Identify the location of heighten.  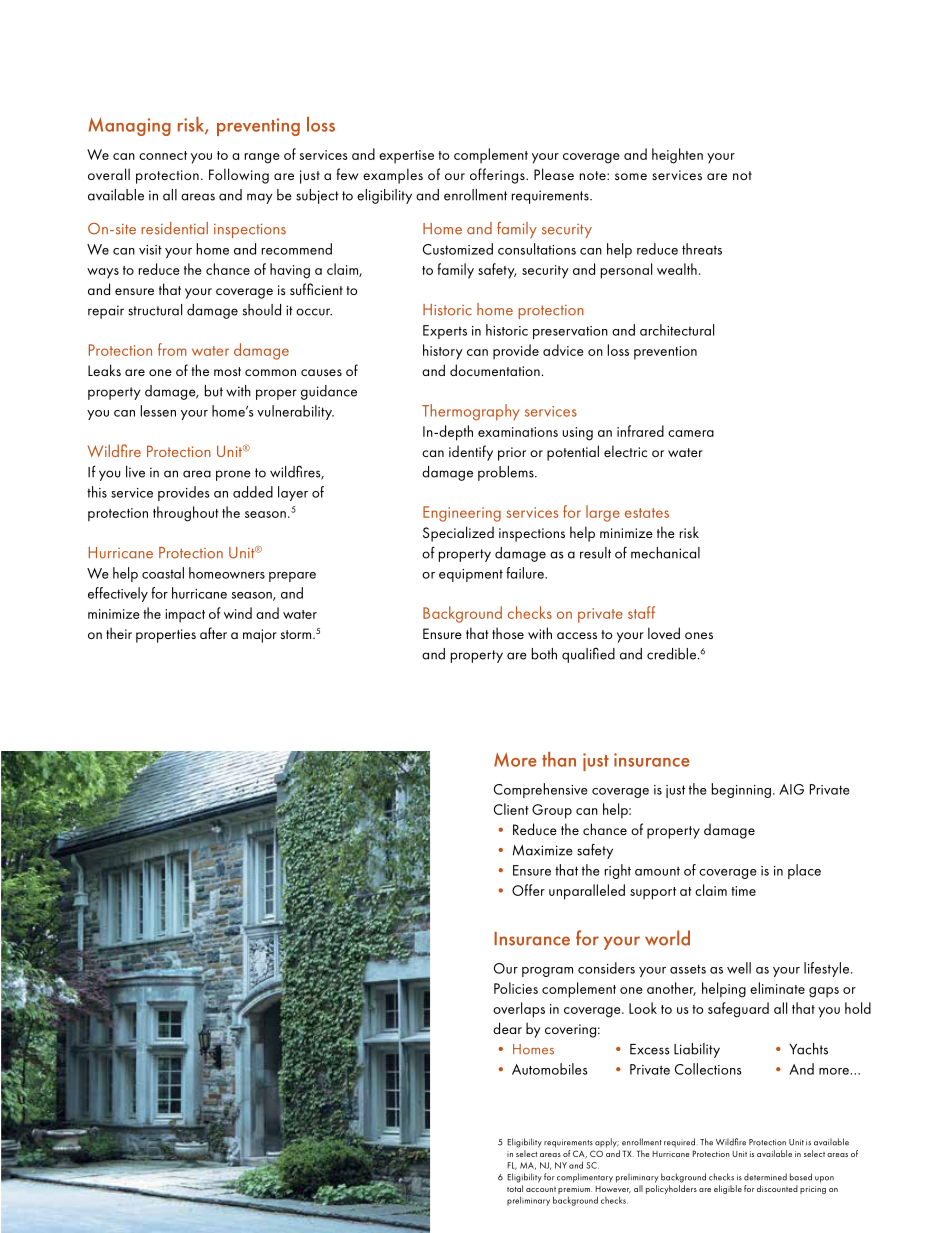
(677, 156).
